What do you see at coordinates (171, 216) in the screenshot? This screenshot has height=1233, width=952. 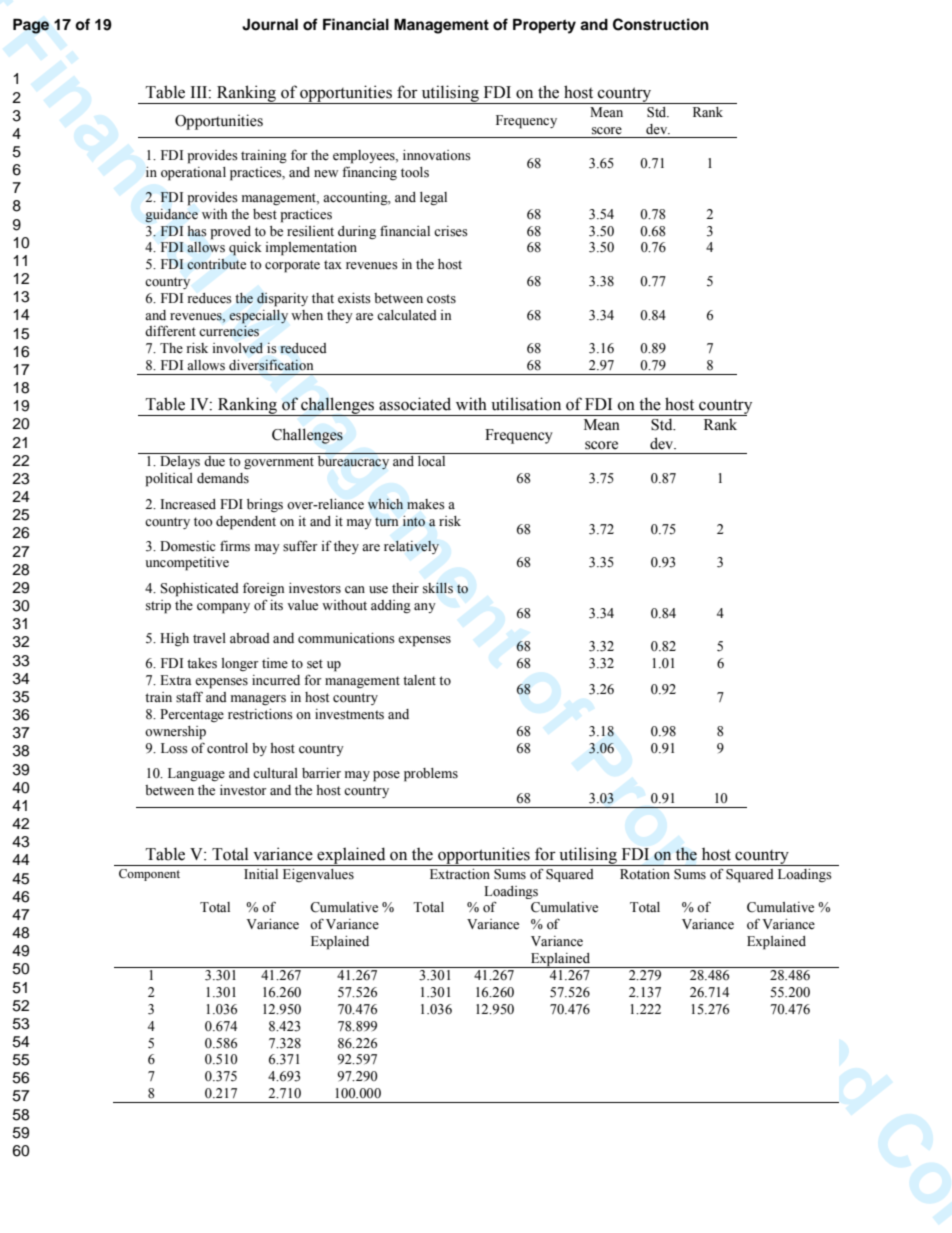 I see `guidance` at bounding box center [171, 216].
